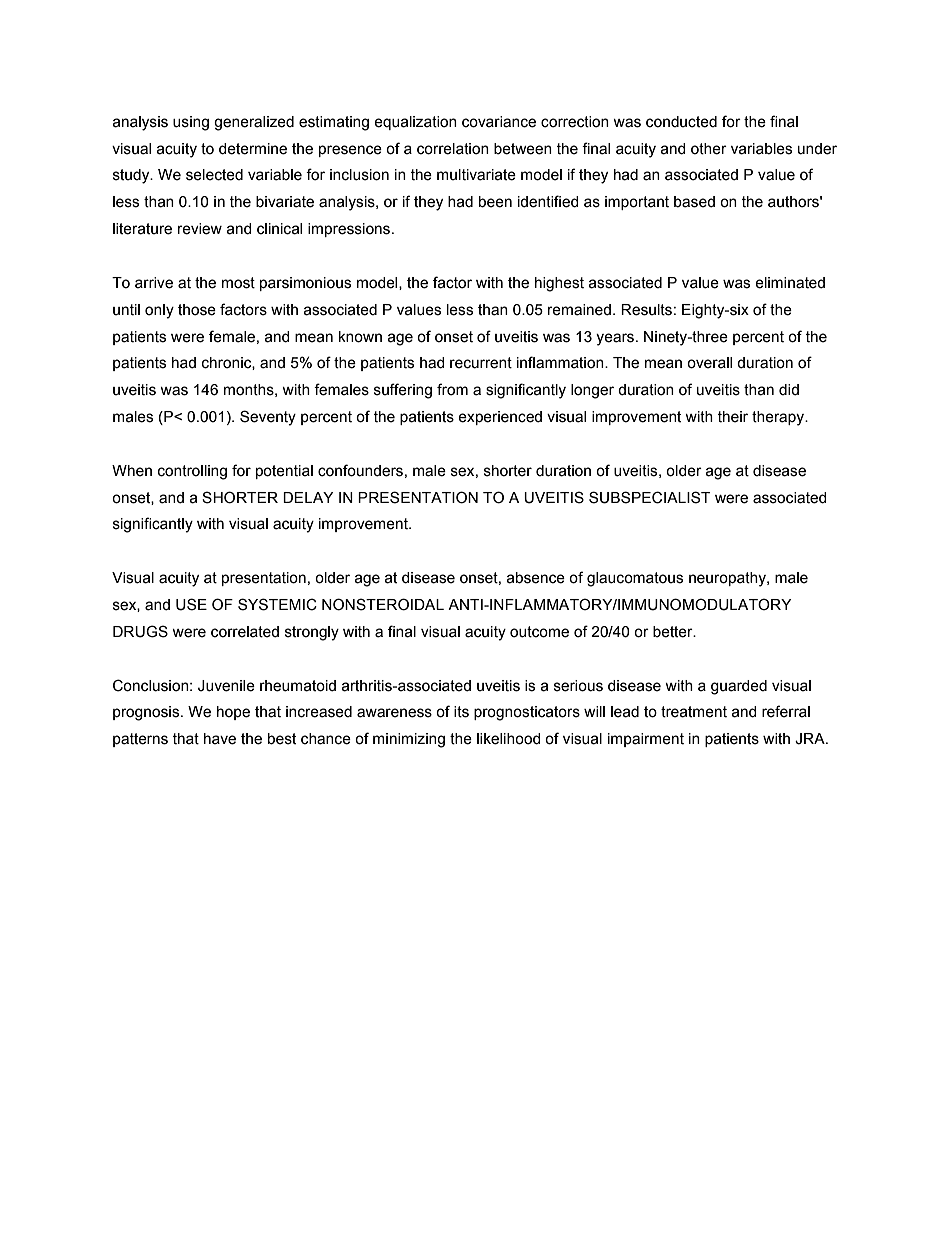 The height and width of the page is (1233, 952). I want to click on correlation, so click(453, 149).
